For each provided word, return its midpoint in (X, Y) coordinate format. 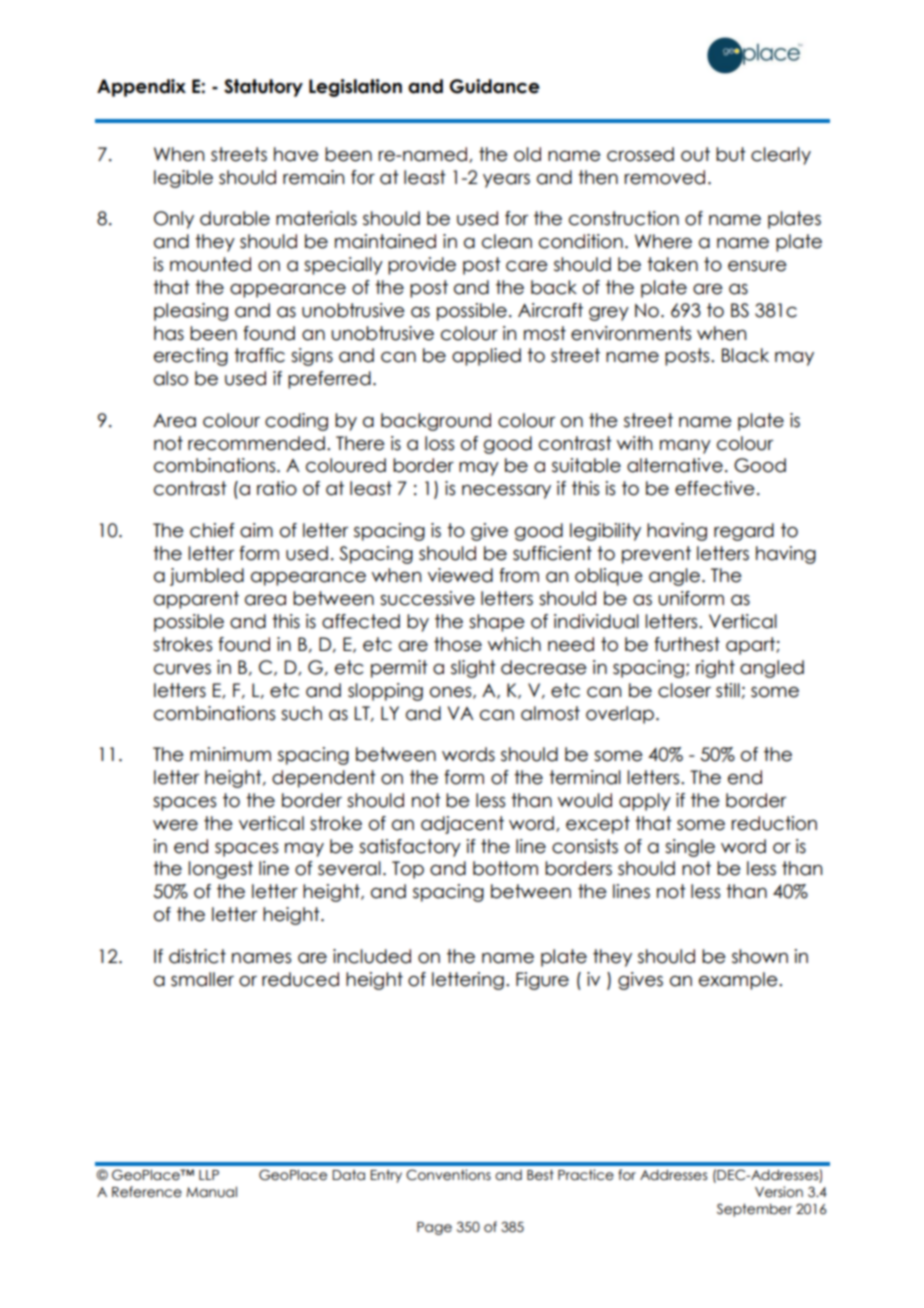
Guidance (495, 86)
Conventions (448, 1175)
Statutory (263, 88)
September (754, 1210)
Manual (211, 1192)
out (695, 154)
